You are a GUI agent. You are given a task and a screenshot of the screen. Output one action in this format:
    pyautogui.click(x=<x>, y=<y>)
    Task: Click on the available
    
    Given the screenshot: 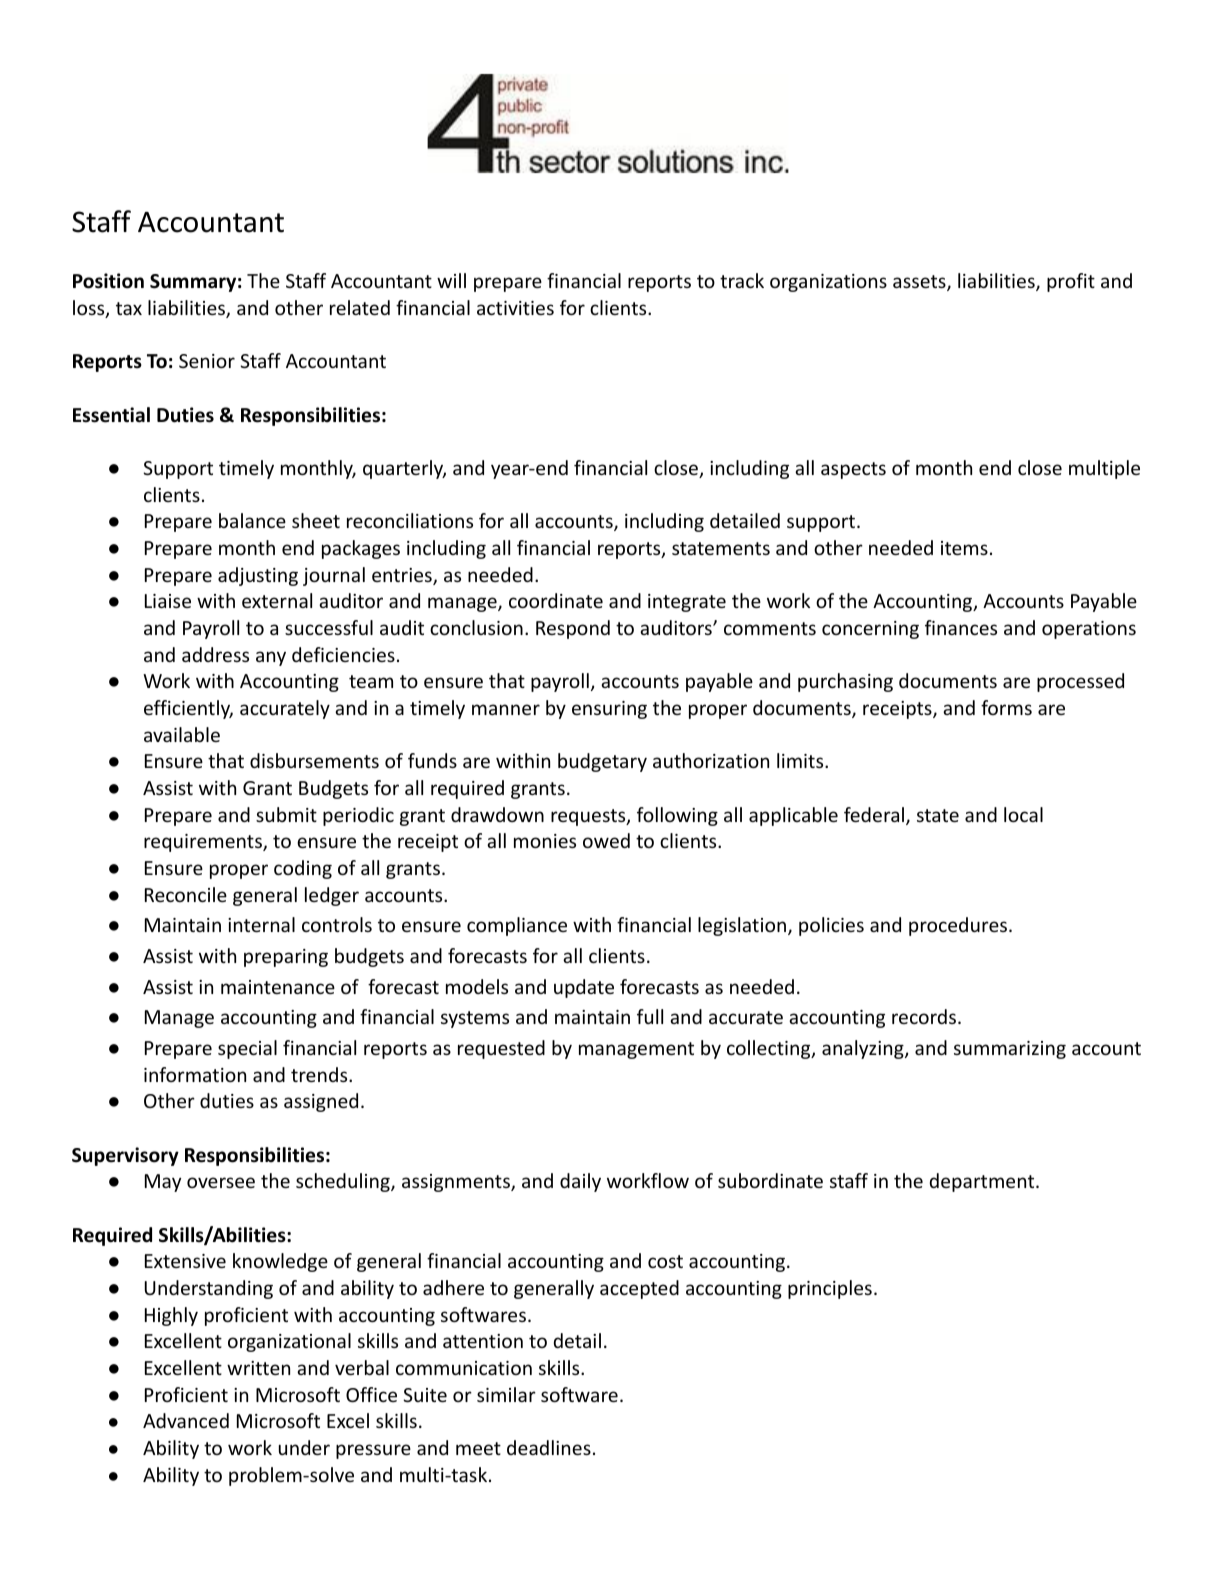 What is the action you would take?
    pyautogui.click(x=182, y=734)
